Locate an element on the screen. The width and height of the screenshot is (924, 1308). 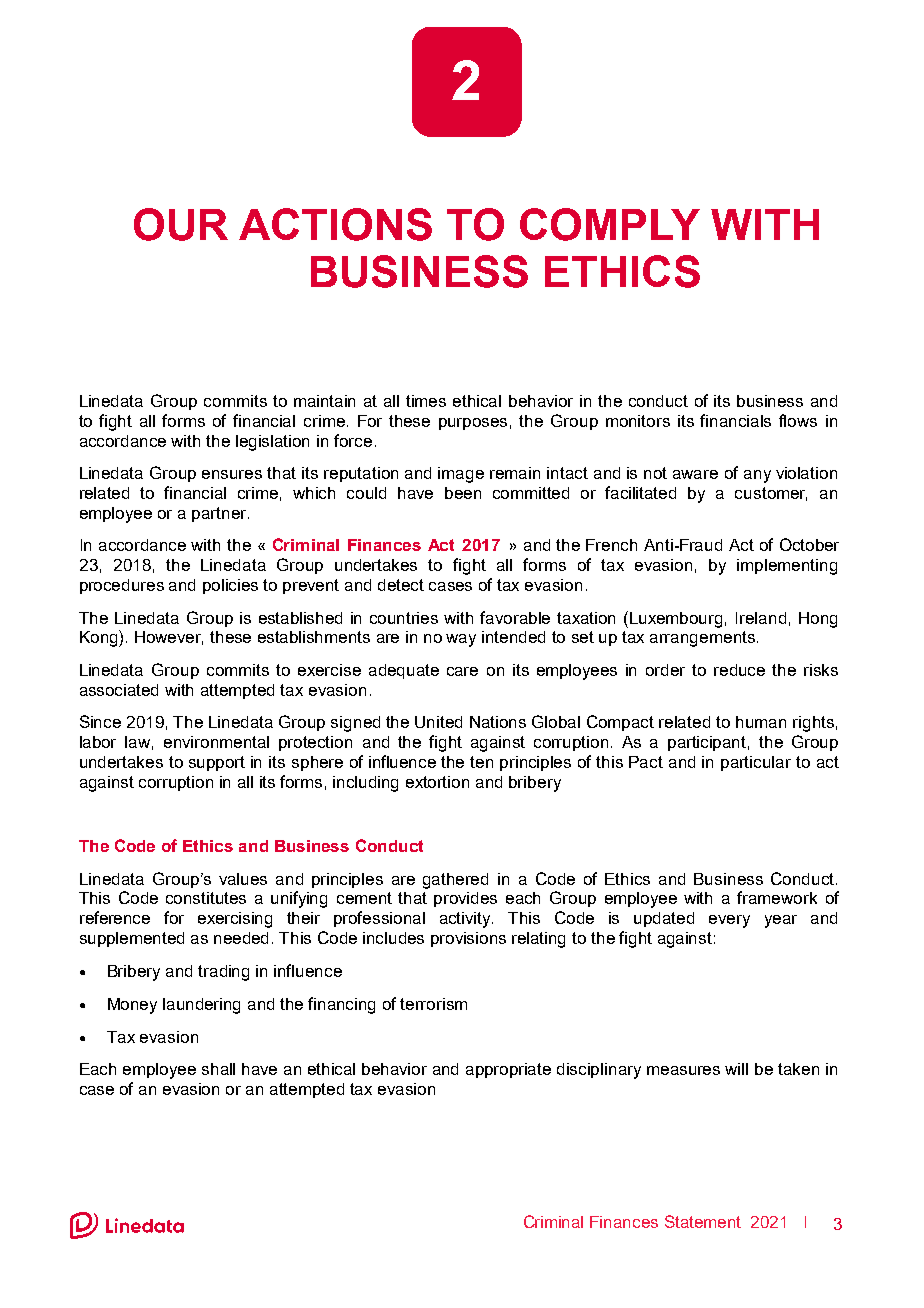
human is located at coordinates (761, 722).
